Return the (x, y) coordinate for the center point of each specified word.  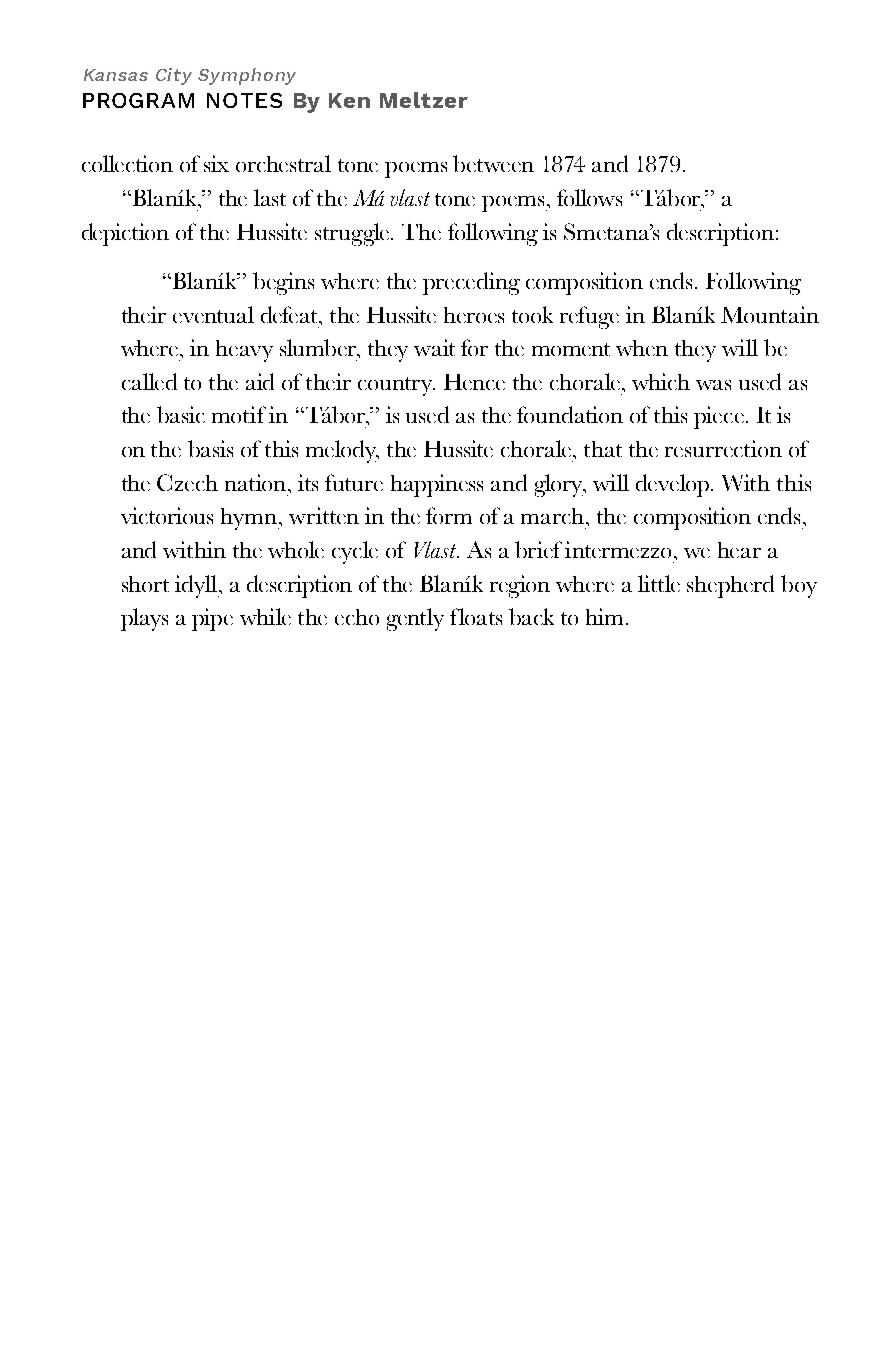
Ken (349, 100)
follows (589, 197)
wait (434, 347)
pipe (212, 619)
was (713, 385)
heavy (244, 351)
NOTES (244, 100)
